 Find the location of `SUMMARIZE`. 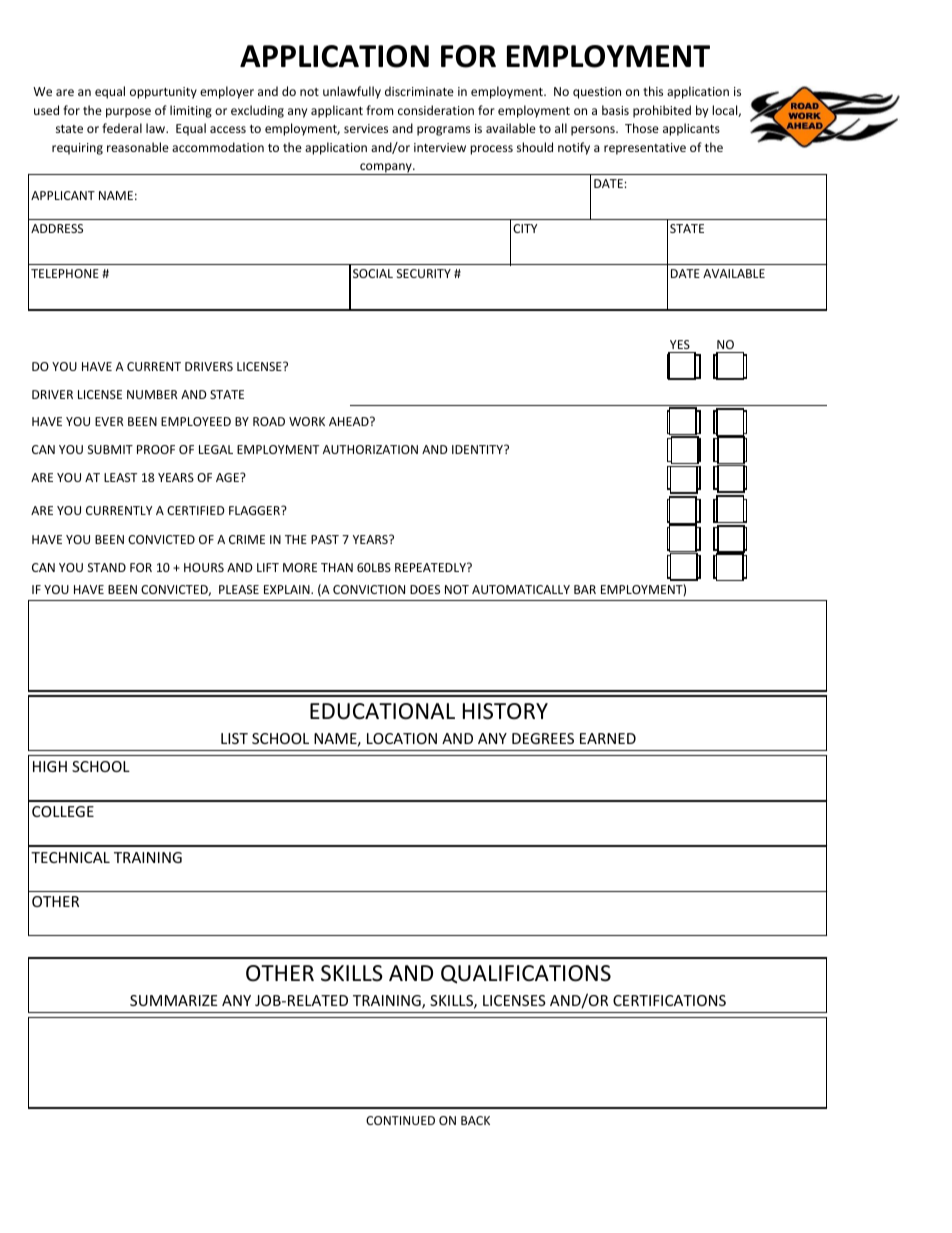

SUMMARIZE is located at coordinates (174, 1000).
